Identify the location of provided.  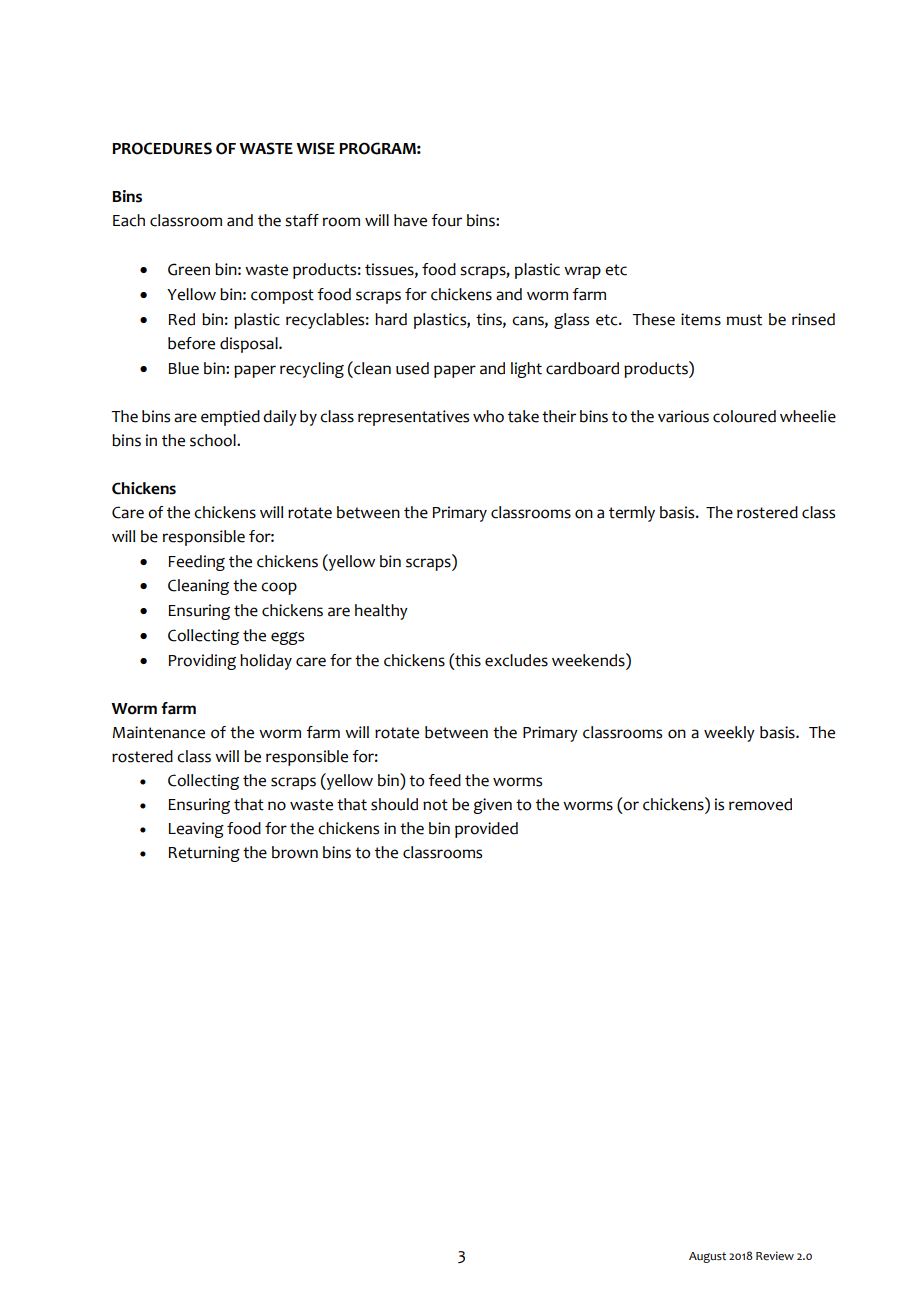
(486, 830).
